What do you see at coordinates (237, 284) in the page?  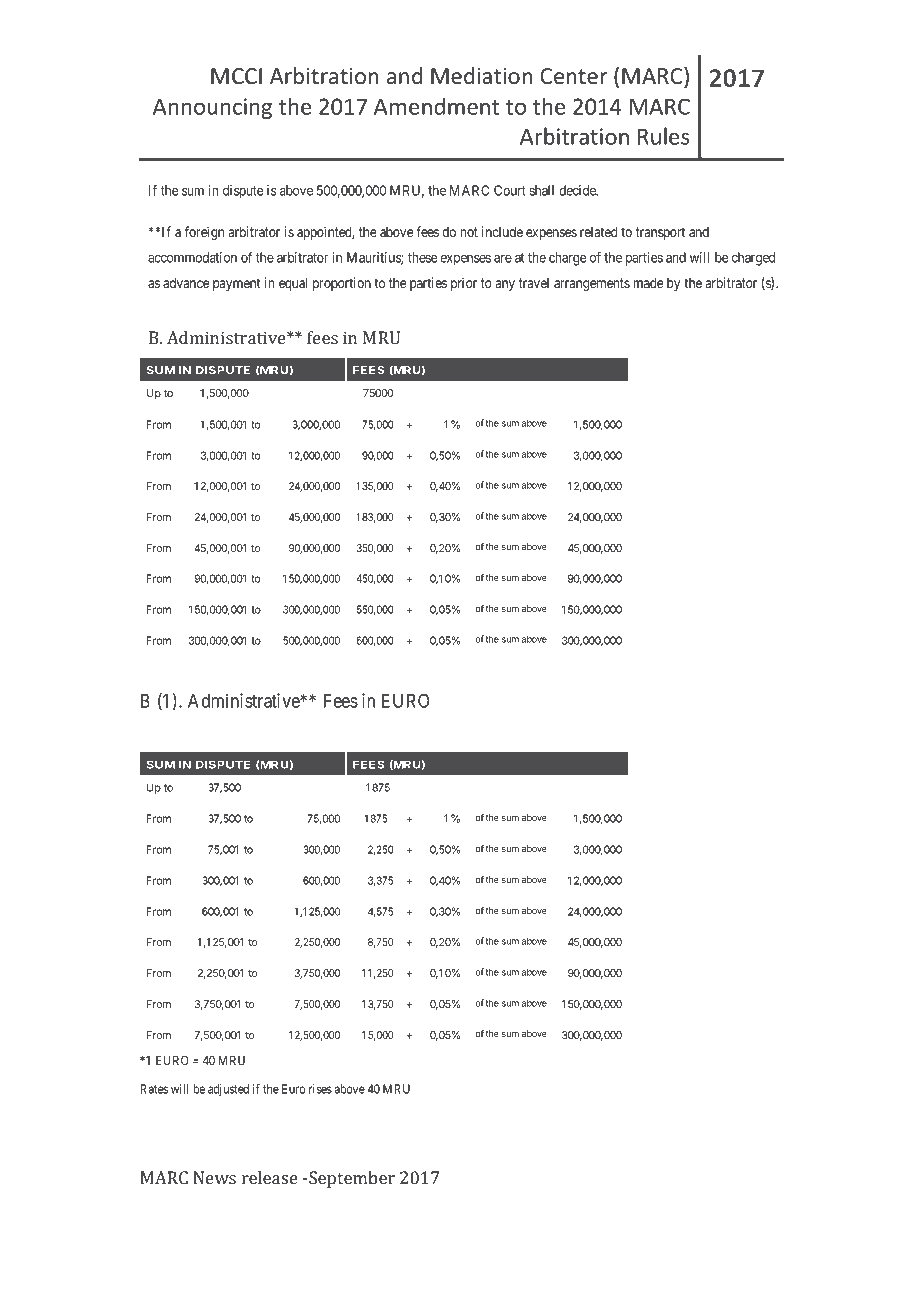 I see `payment` at bounding box center [237, 284].
